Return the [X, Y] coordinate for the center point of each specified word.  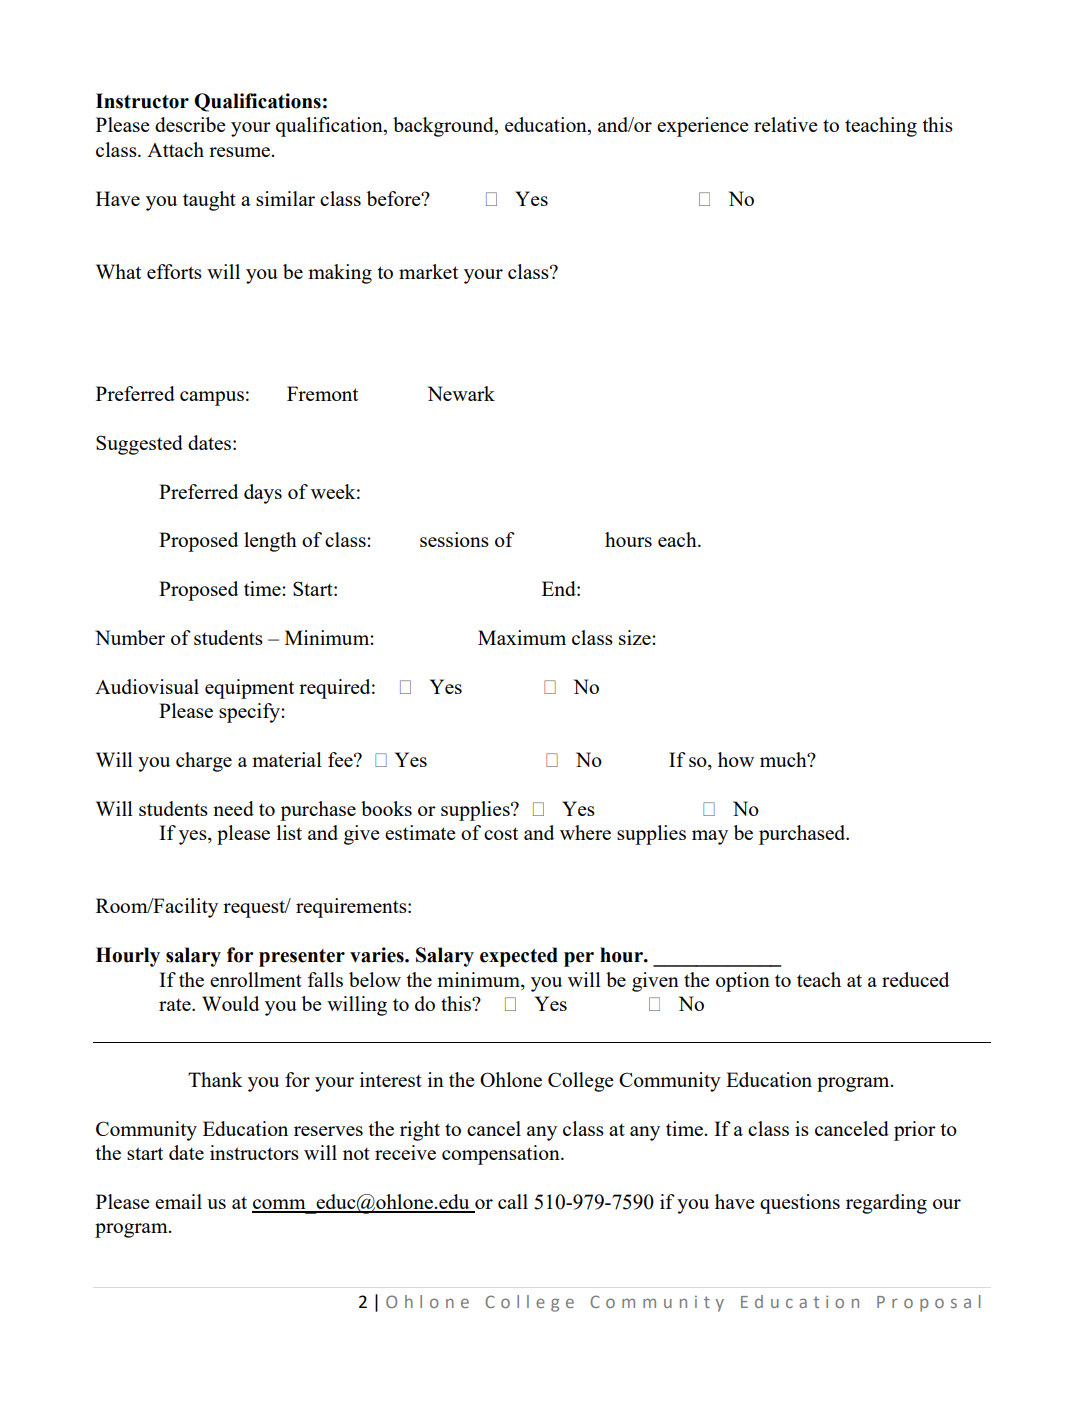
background [444, 127]
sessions [454, 539]
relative [786, 124]
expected [519, 957]
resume [239, 152]
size [636, 637]
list [289, 832]
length [270, 542]
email [178, 1201]
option [743, 982]
